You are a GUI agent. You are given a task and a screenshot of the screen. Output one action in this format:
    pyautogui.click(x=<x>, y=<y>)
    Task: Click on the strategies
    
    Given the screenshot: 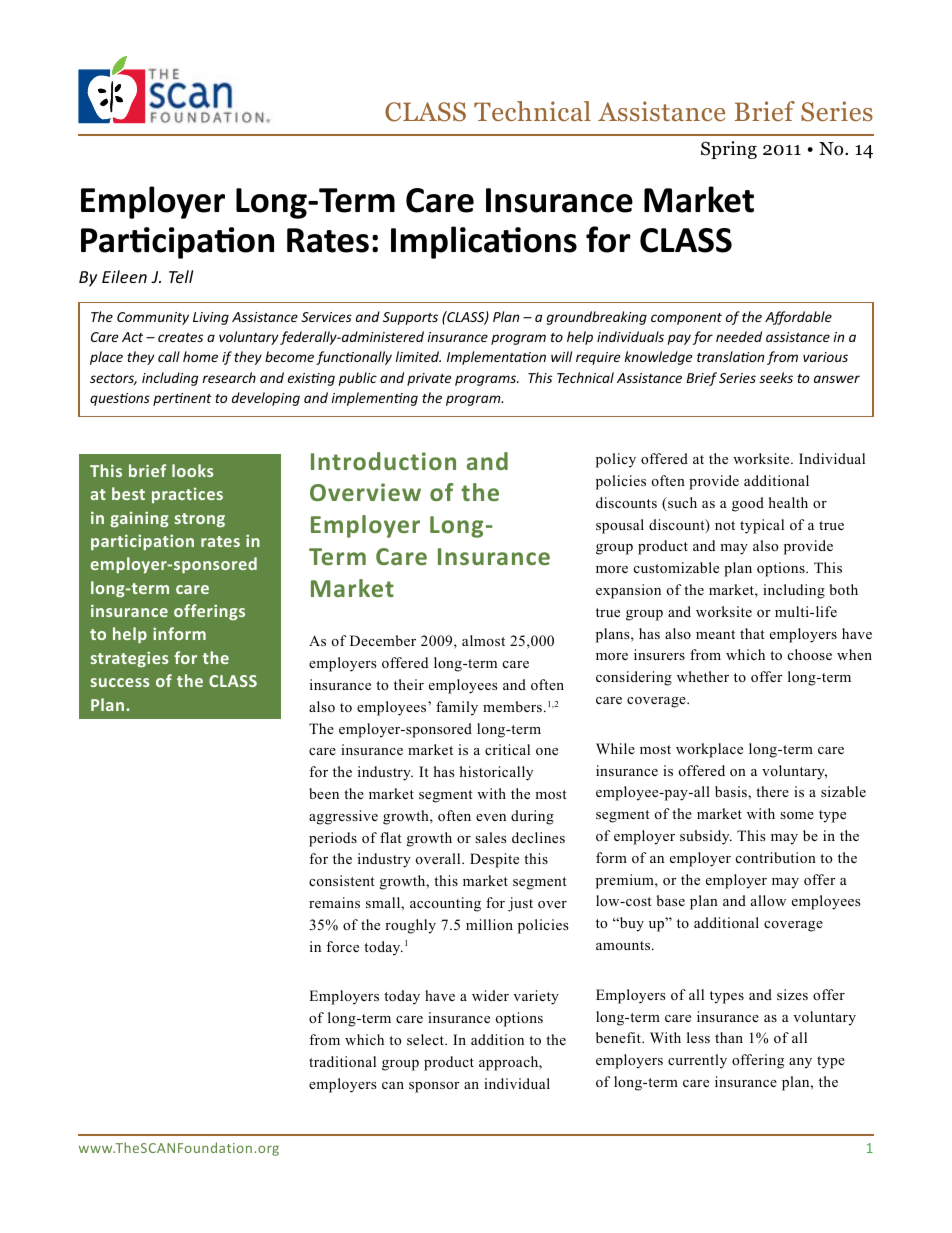 What is the action you would take?
    pyautogui.click(x=129, y=659)
